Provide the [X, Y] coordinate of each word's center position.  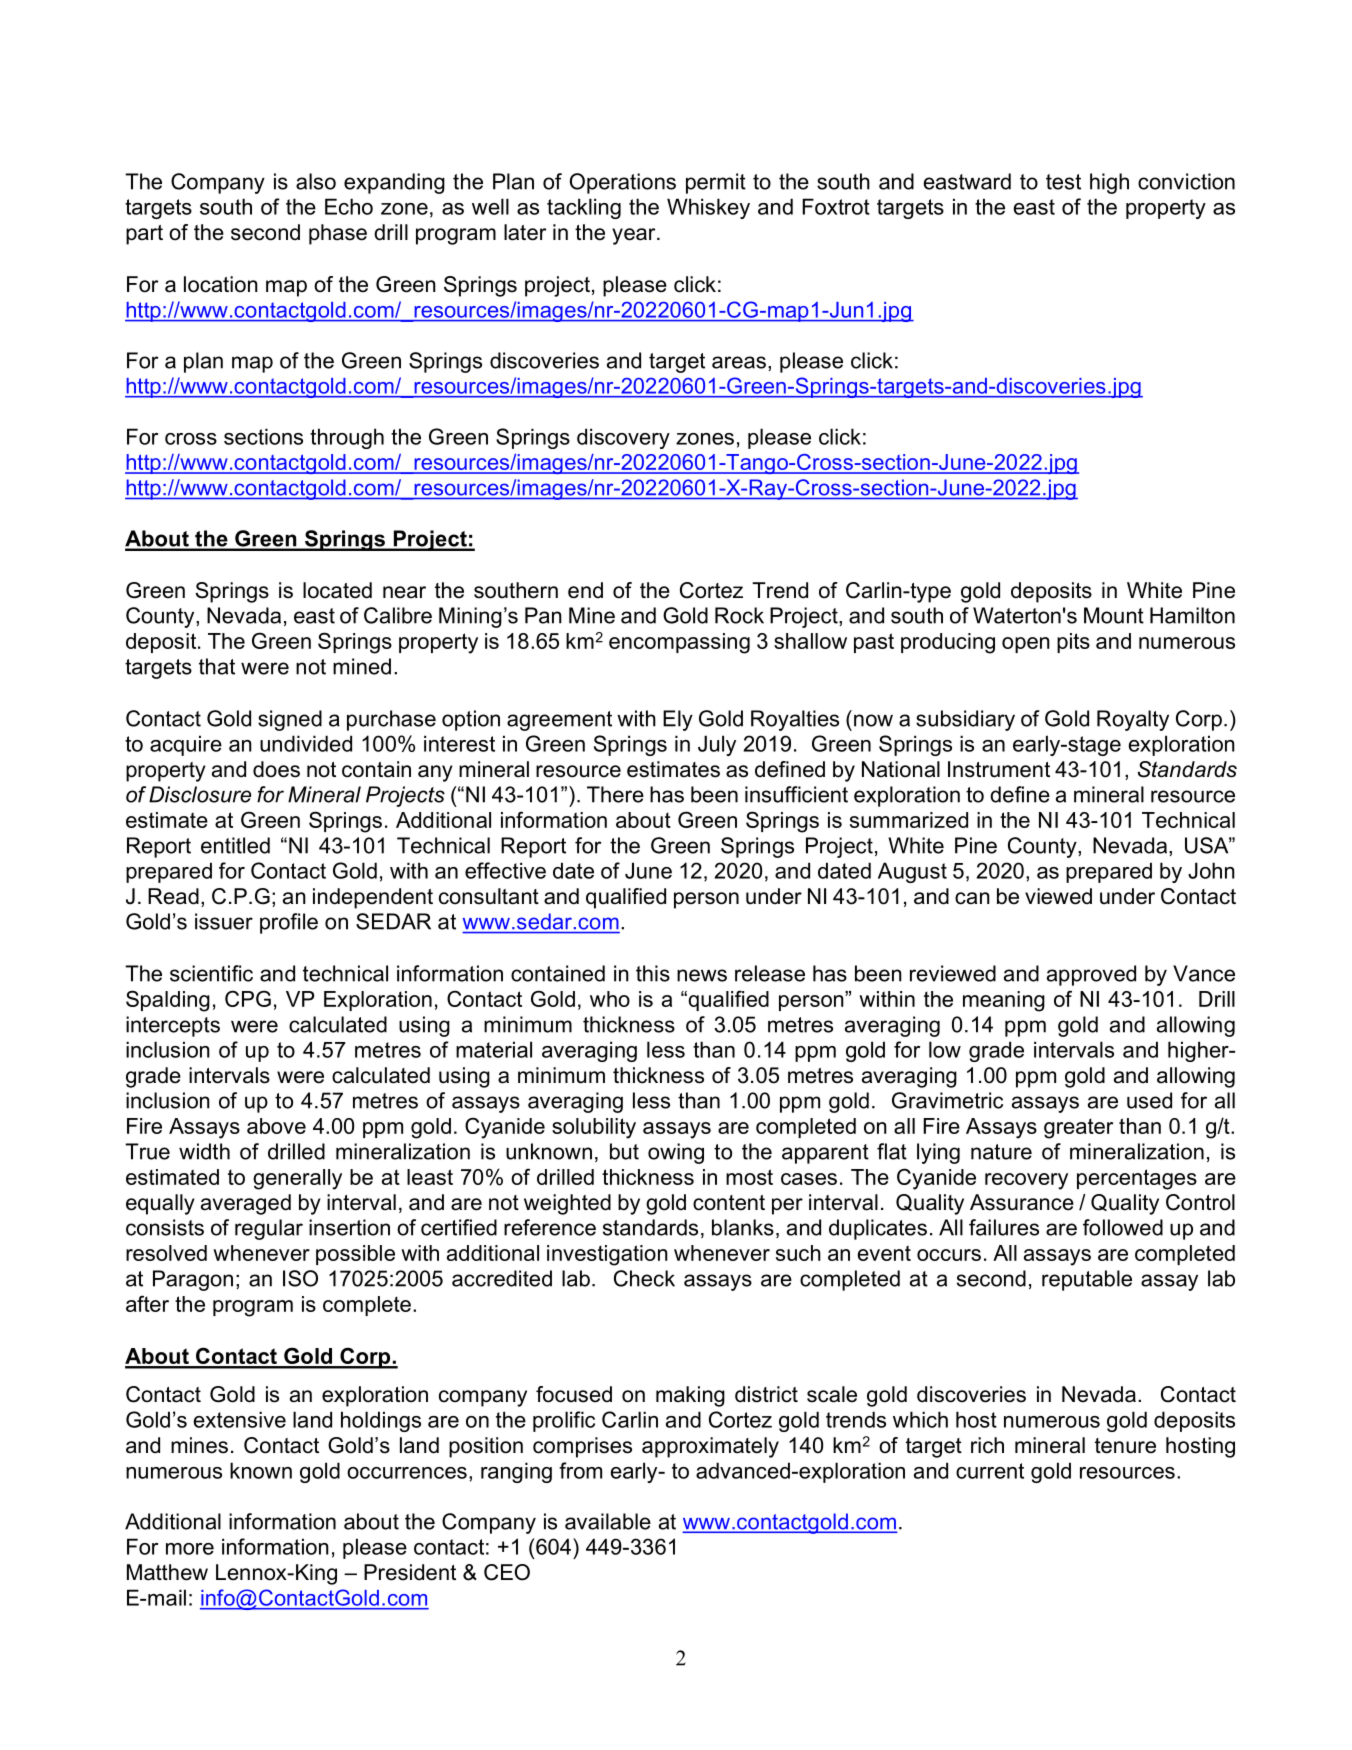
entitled [235, 845]
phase [338, 234]
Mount [1114, 615]
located [337, 590]
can [972, 898]
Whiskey [708, 208]
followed [1123, 1227]
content [729, 1203]
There [615, 794]
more [190, 1549]
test [1063, 182]
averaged [246, 1204]
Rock [739, 615]
